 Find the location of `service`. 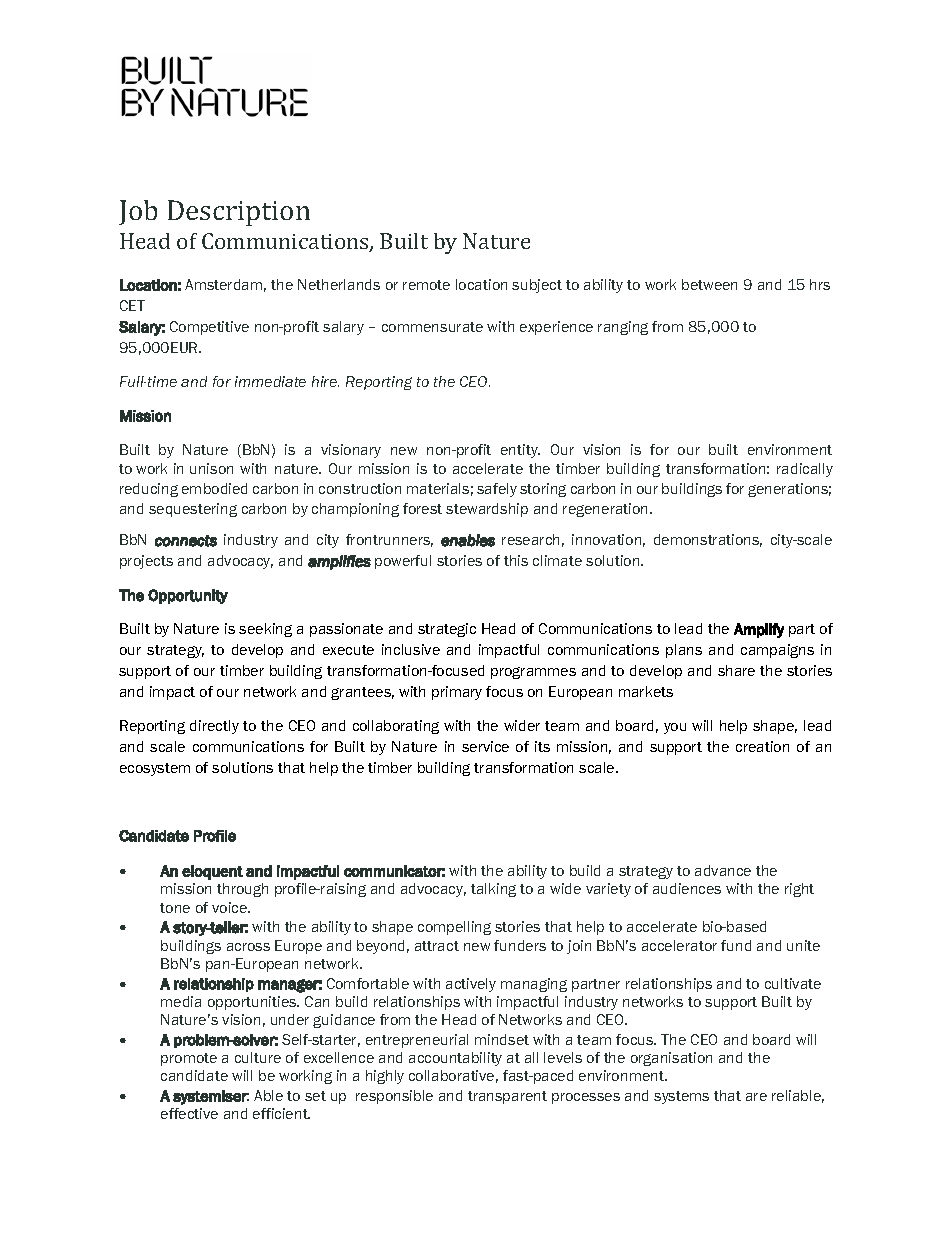

service is located at coordinates (485, 746).
